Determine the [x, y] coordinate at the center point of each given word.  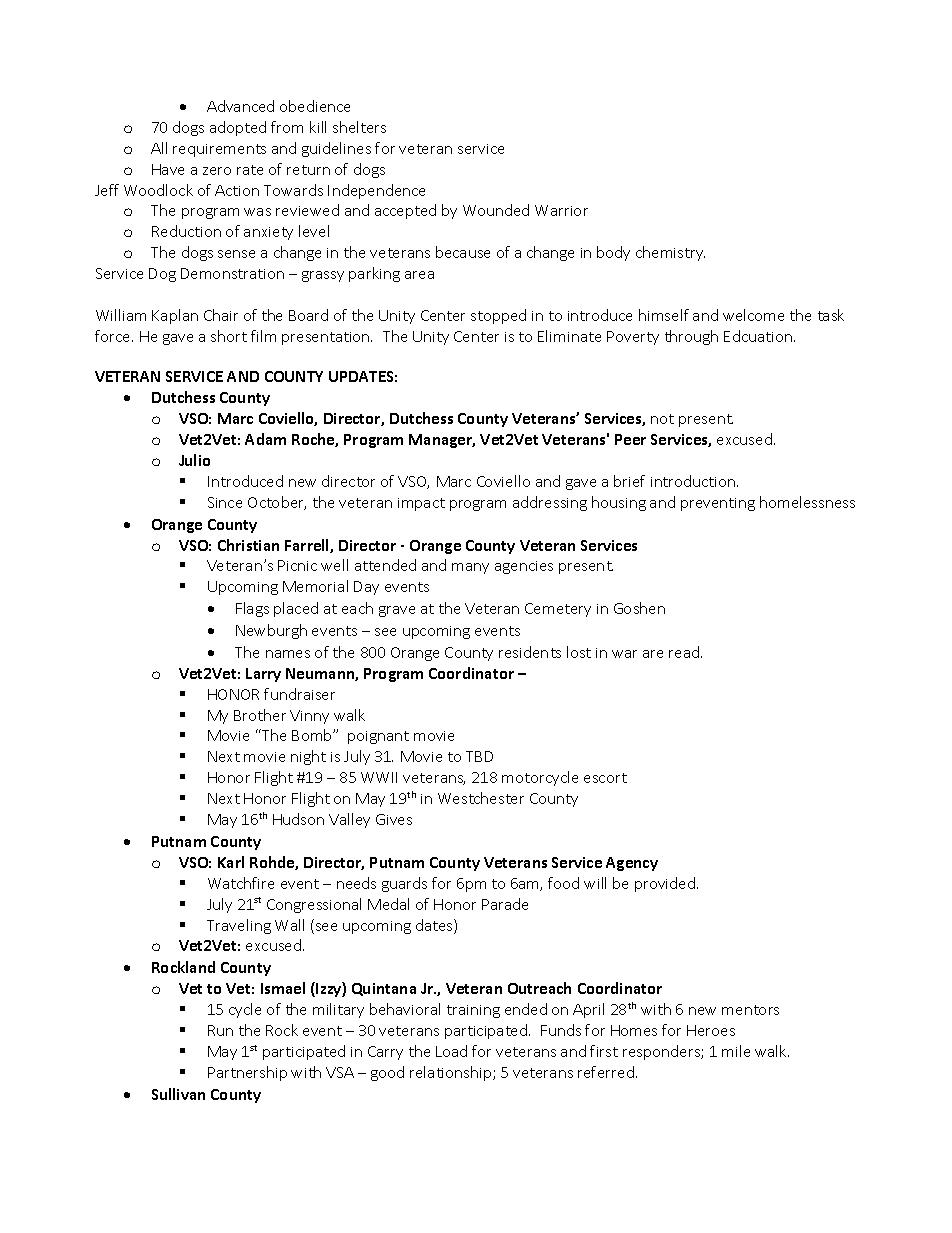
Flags [252, 609]
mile [736, 1051]
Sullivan [178, 1094]
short [229, 336]
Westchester [481, 798]
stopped [498, 316]
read [685, 652]
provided [665, 884]
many [470, 568]
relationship [452, 1073]
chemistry [670, 253]
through [691, 337]
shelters [359, 127]
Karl [231, 862]
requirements [219, 150]
